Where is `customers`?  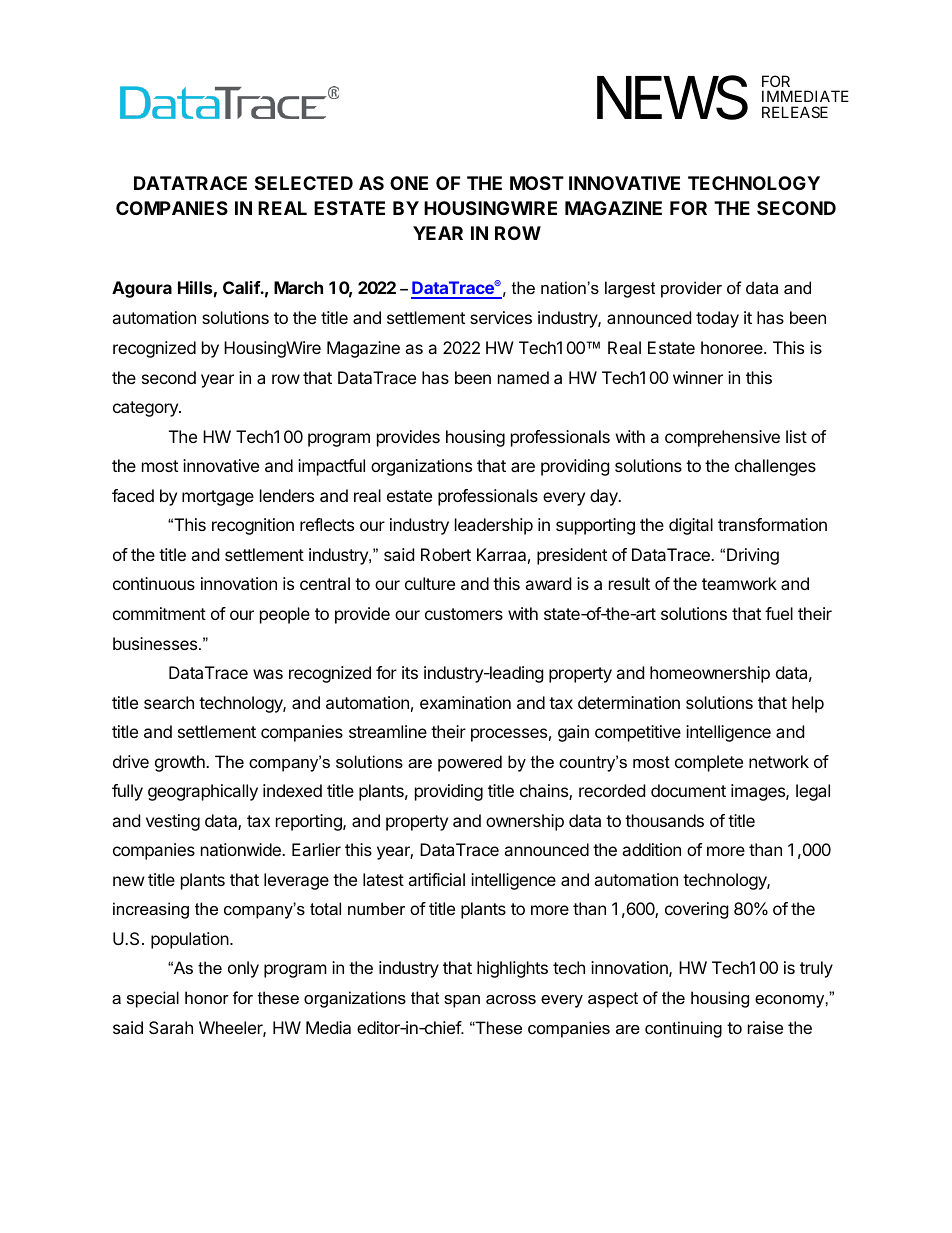 customers is located at coordinates (464, 614).
